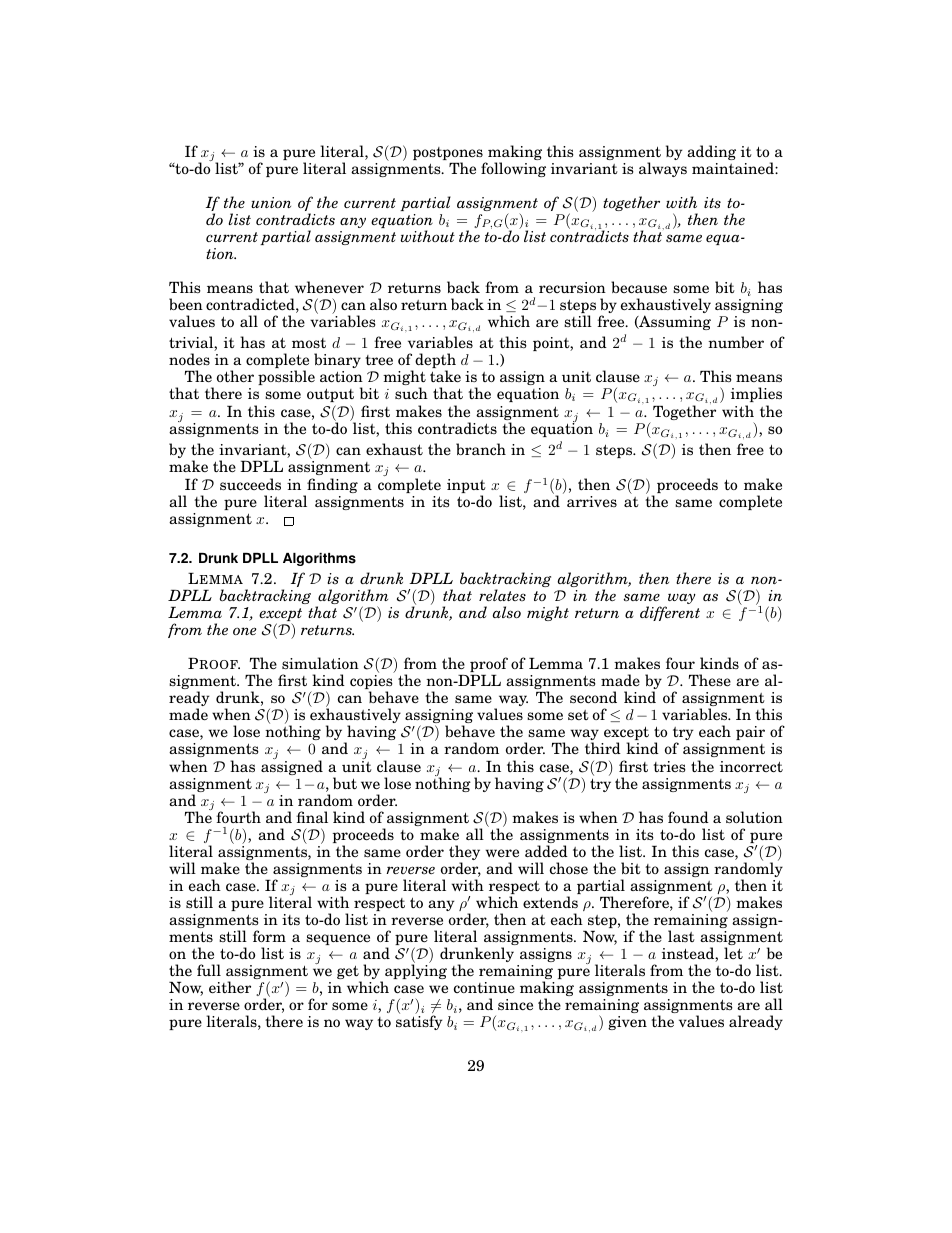 This screenshot has height=1233, width=952. Describe the element at coordinates (312, 817) in the screenshot. I see `final` at that location.
